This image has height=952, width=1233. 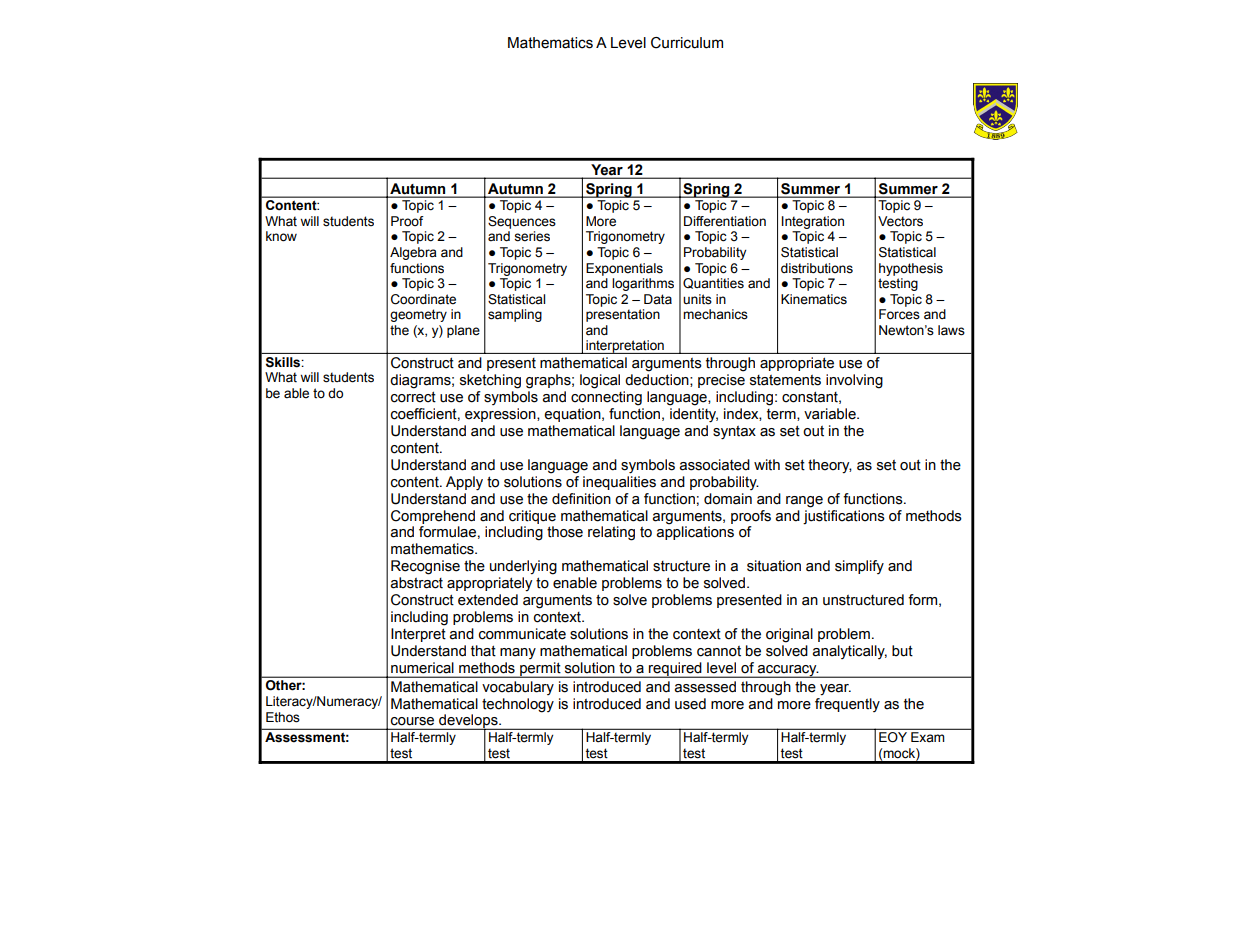 I want to click on geometry, so click(x=418, y=315).
